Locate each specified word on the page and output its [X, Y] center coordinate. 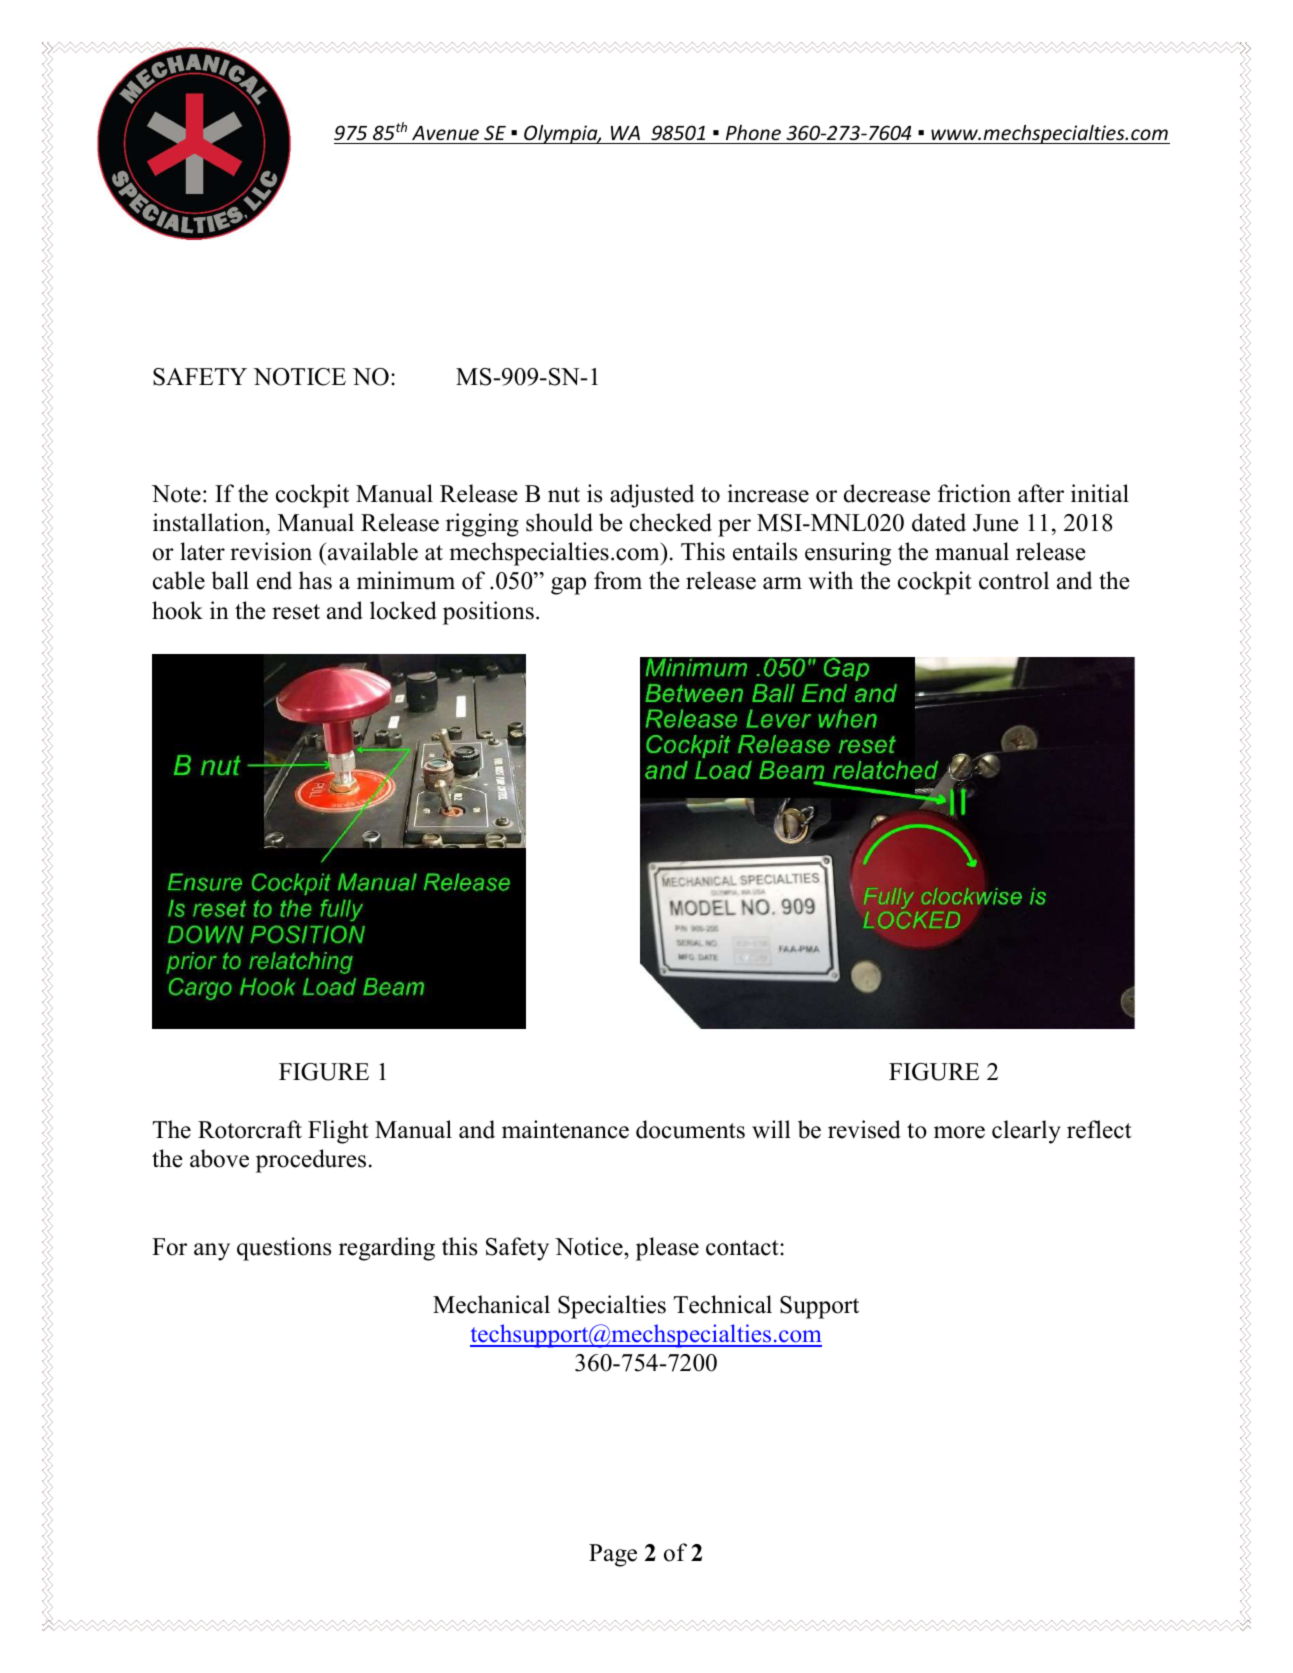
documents [690, 1129]
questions [284, 1249]
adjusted [652, 496]
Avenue [445, 133]
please [667, 1249]
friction [974, 493]
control [1014, 580]
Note [176, 494]
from [618, 580]
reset [296, 612]
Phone [753, 132]
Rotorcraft [250, 1129]
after [1041, 493]
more [959, 1132]
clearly [1026, 1132]
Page [613, 1555]
